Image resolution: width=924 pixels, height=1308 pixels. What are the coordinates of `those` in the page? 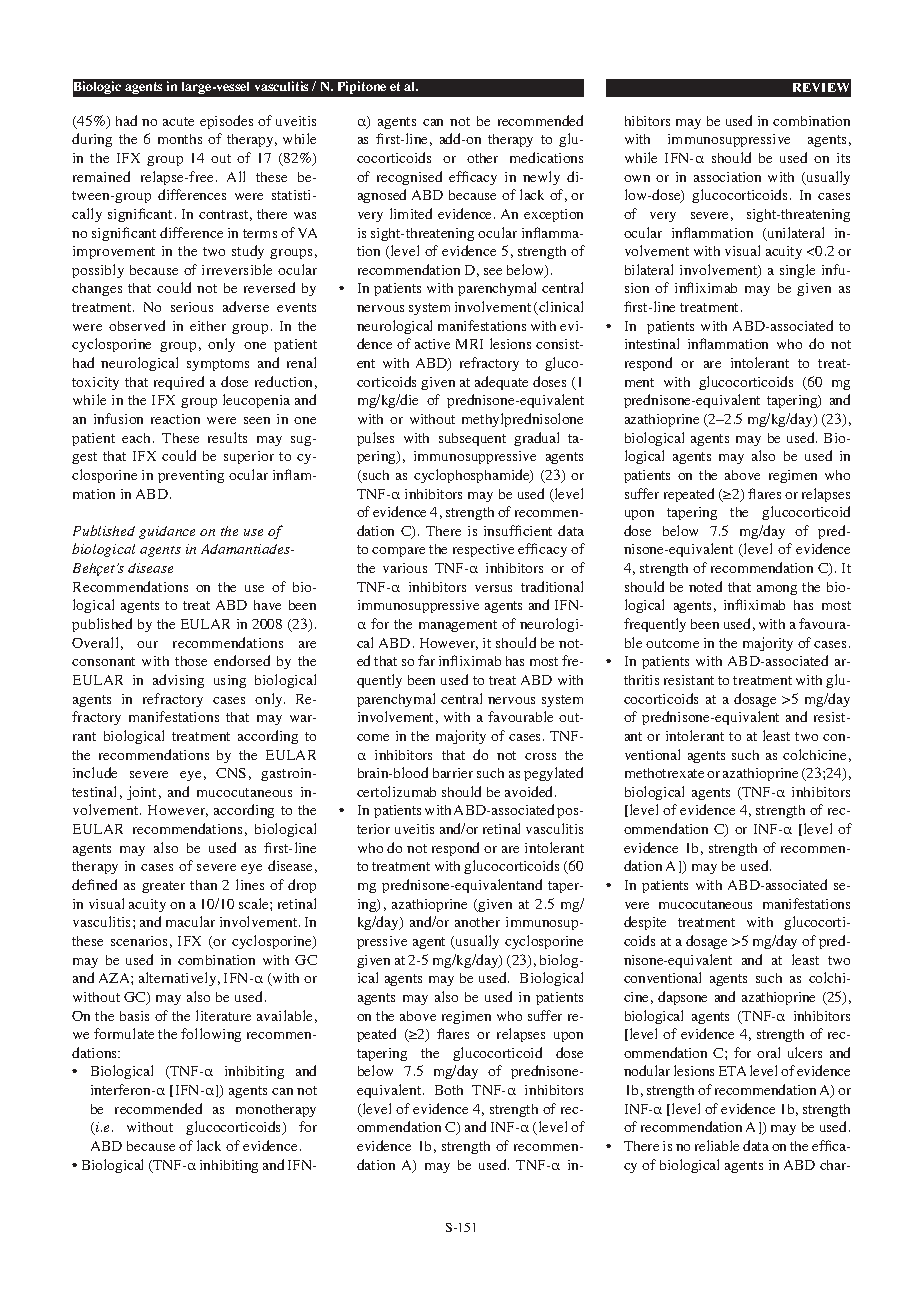 It's located at (191, 661).
